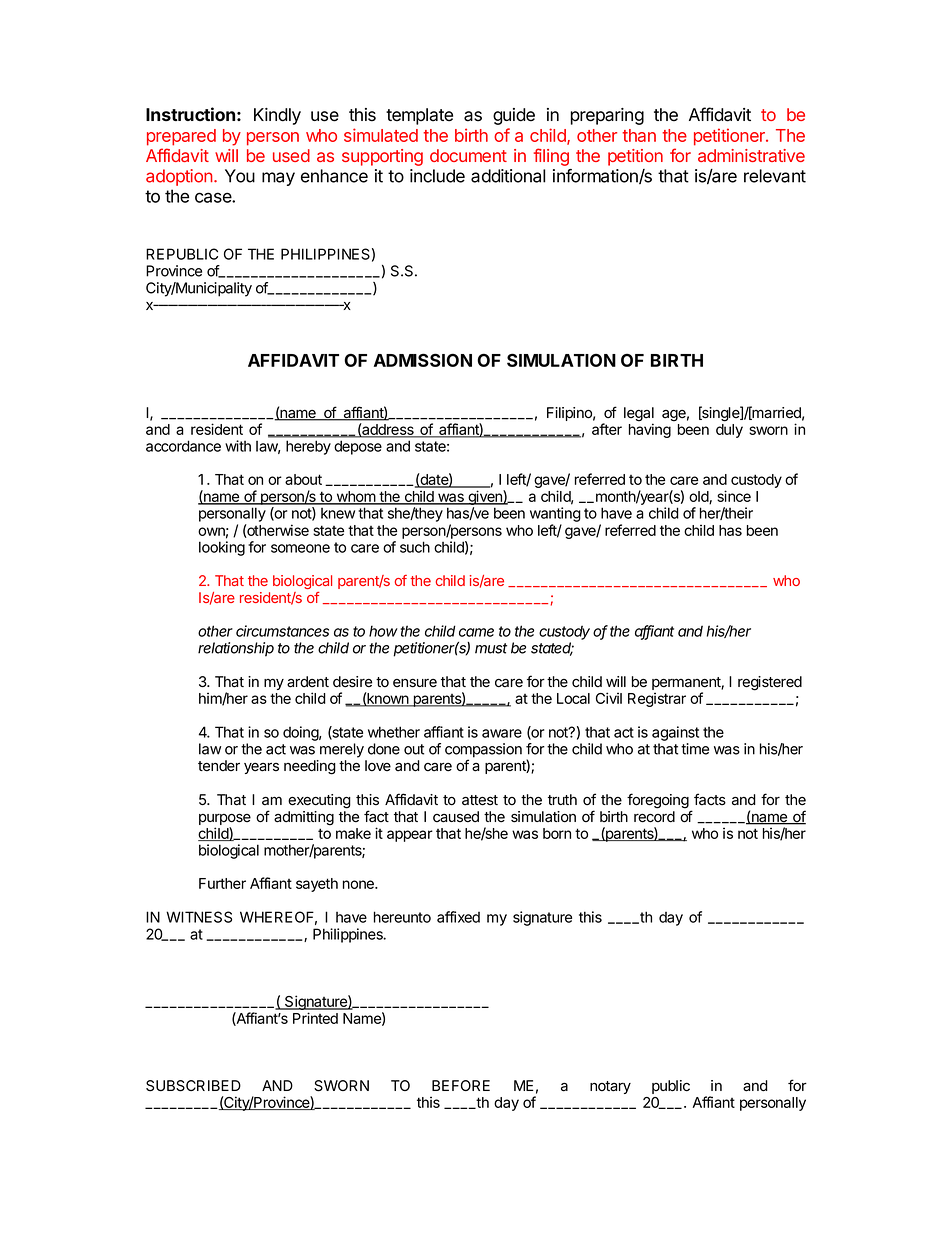  Describe the element at coordinates (468, 155) in the image. I see `document` at that location.
